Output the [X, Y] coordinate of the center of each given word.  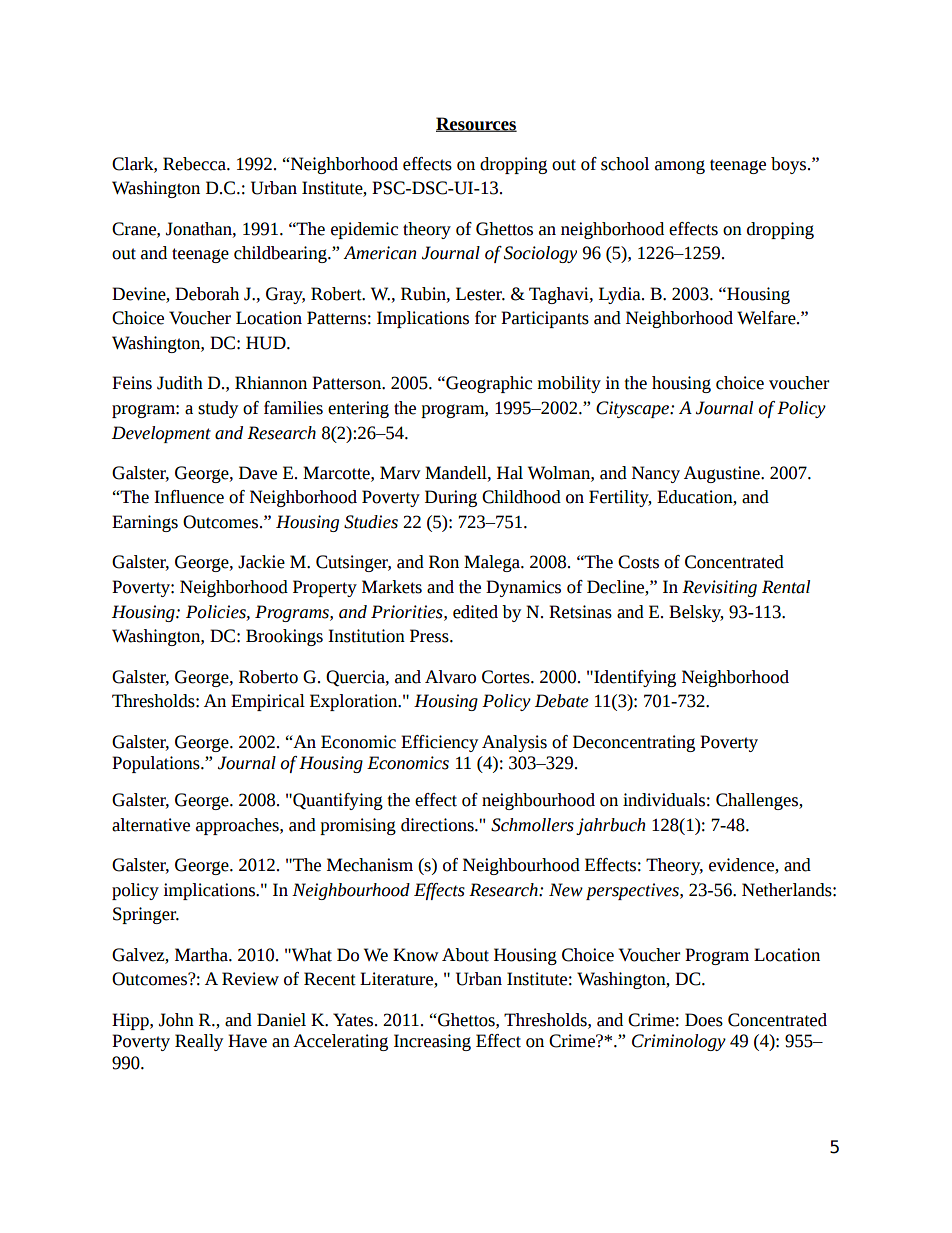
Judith [180, 383]
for [485, 318]
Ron [444, 562]
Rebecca [195, 164]
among [680, 167]
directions [438, 825]
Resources [476, 124]
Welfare [767, 318]
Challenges [758, 801]
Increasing [432, 1042]
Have [247, 1041]
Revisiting [719, 588]
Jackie [261, 562]
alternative [151, 825]
